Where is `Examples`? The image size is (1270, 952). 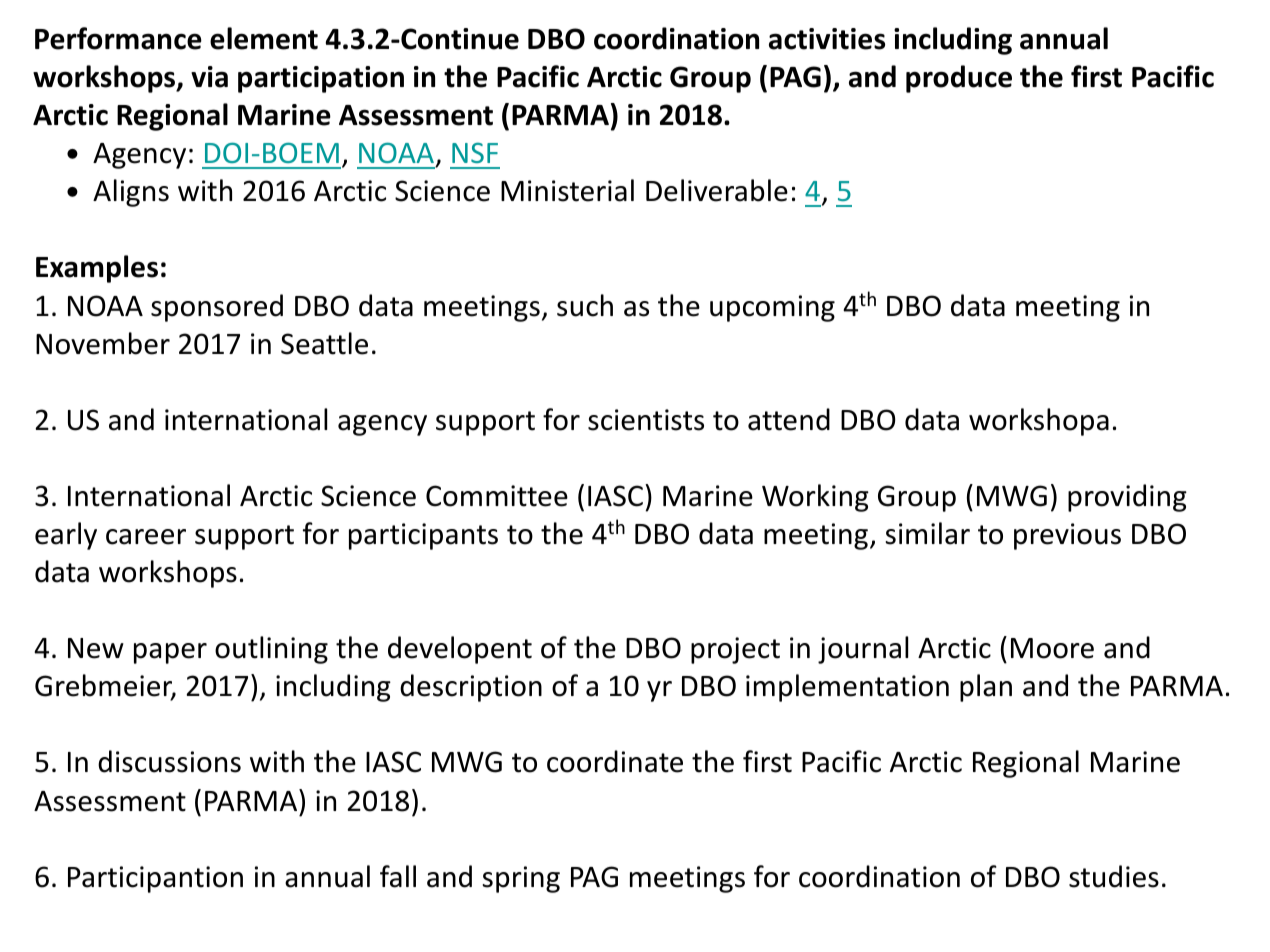 Examples is located at coordinates (97, 269).
